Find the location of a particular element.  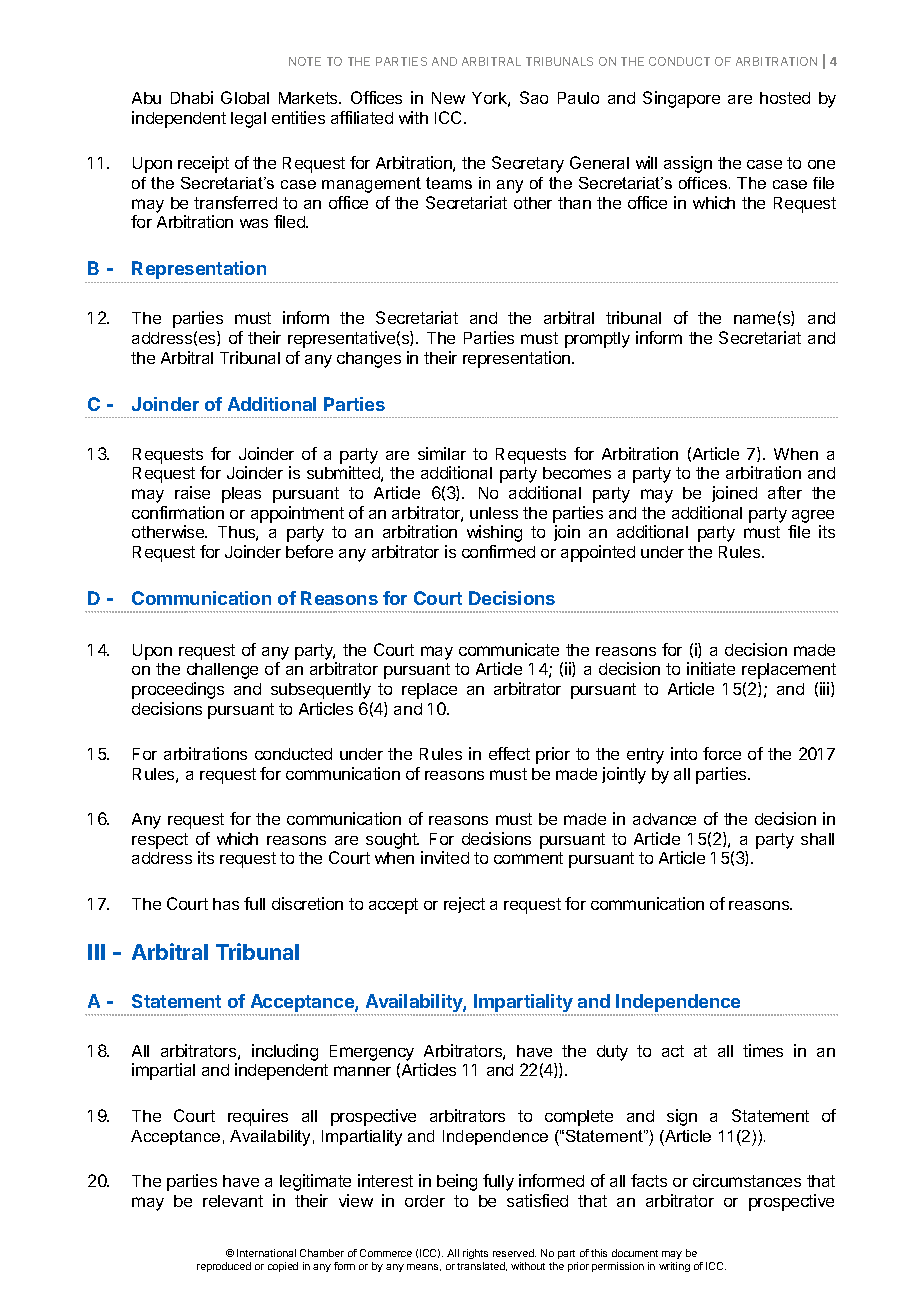

relevant is located at coordinates (233, 1201).
